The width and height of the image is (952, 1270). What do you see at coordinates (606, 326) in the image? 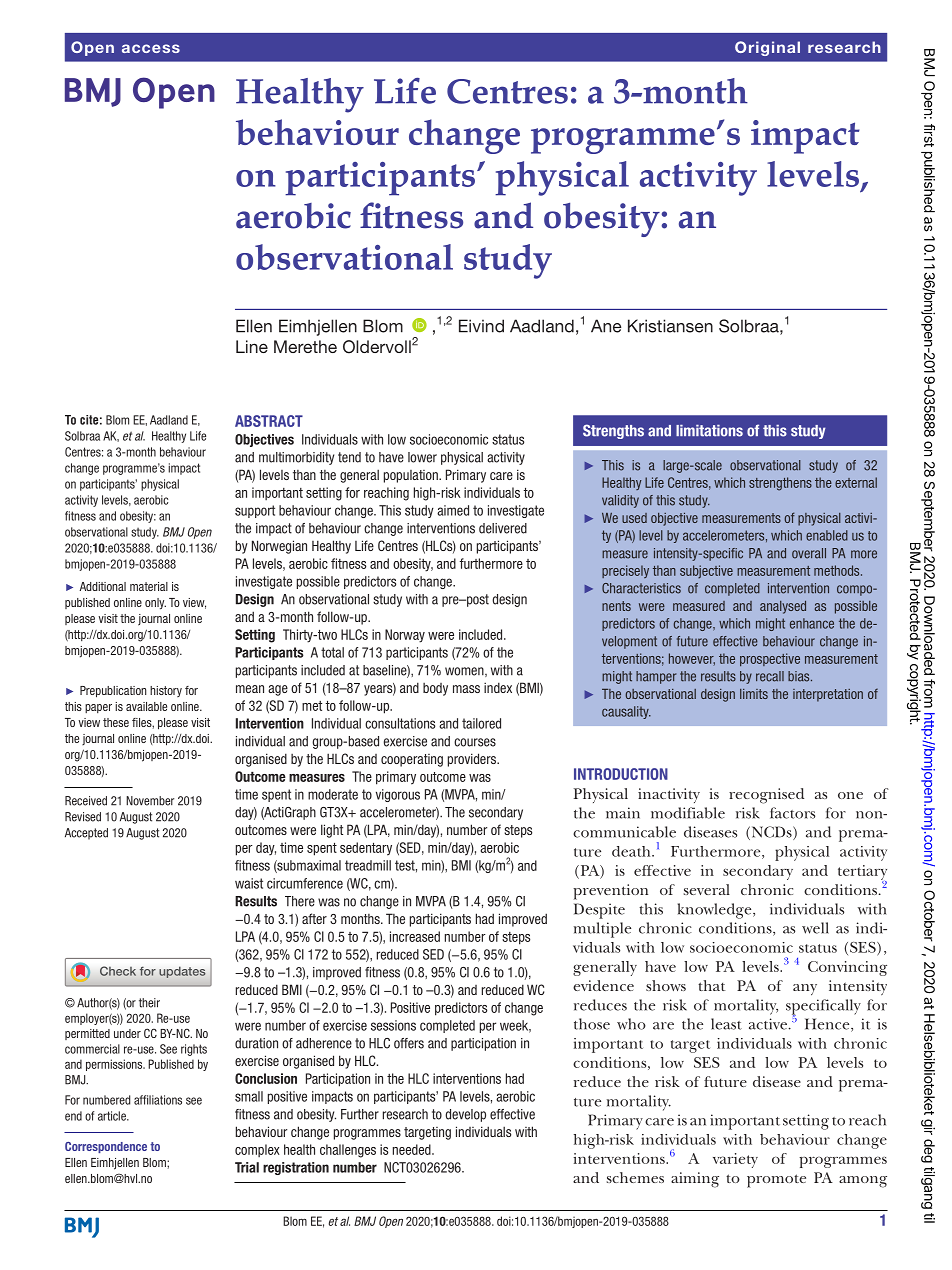
I see `Ane` at bounding box center [606, 326].
